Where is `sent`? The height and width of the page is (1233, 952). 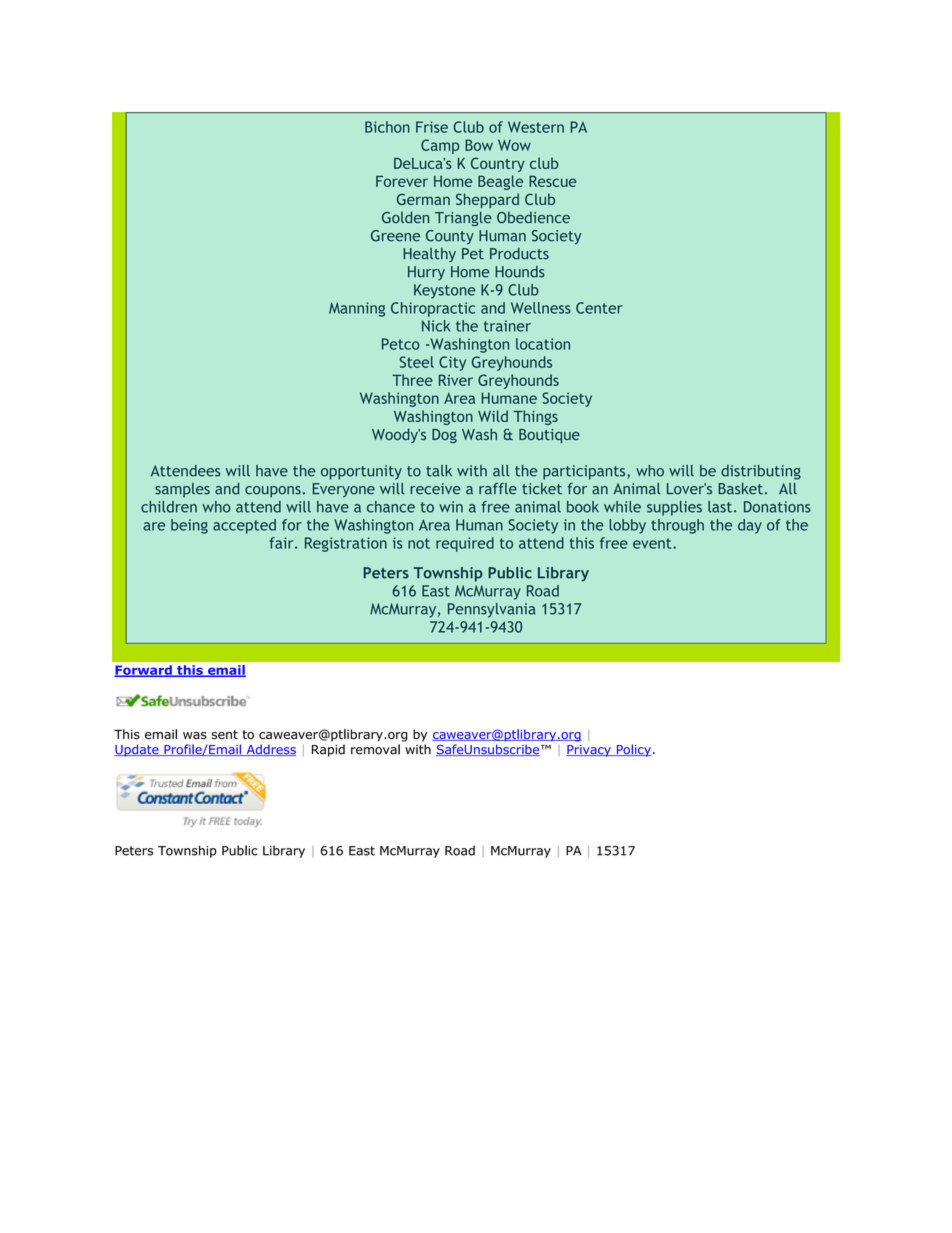 sent is located at coordinates (225, 735).
